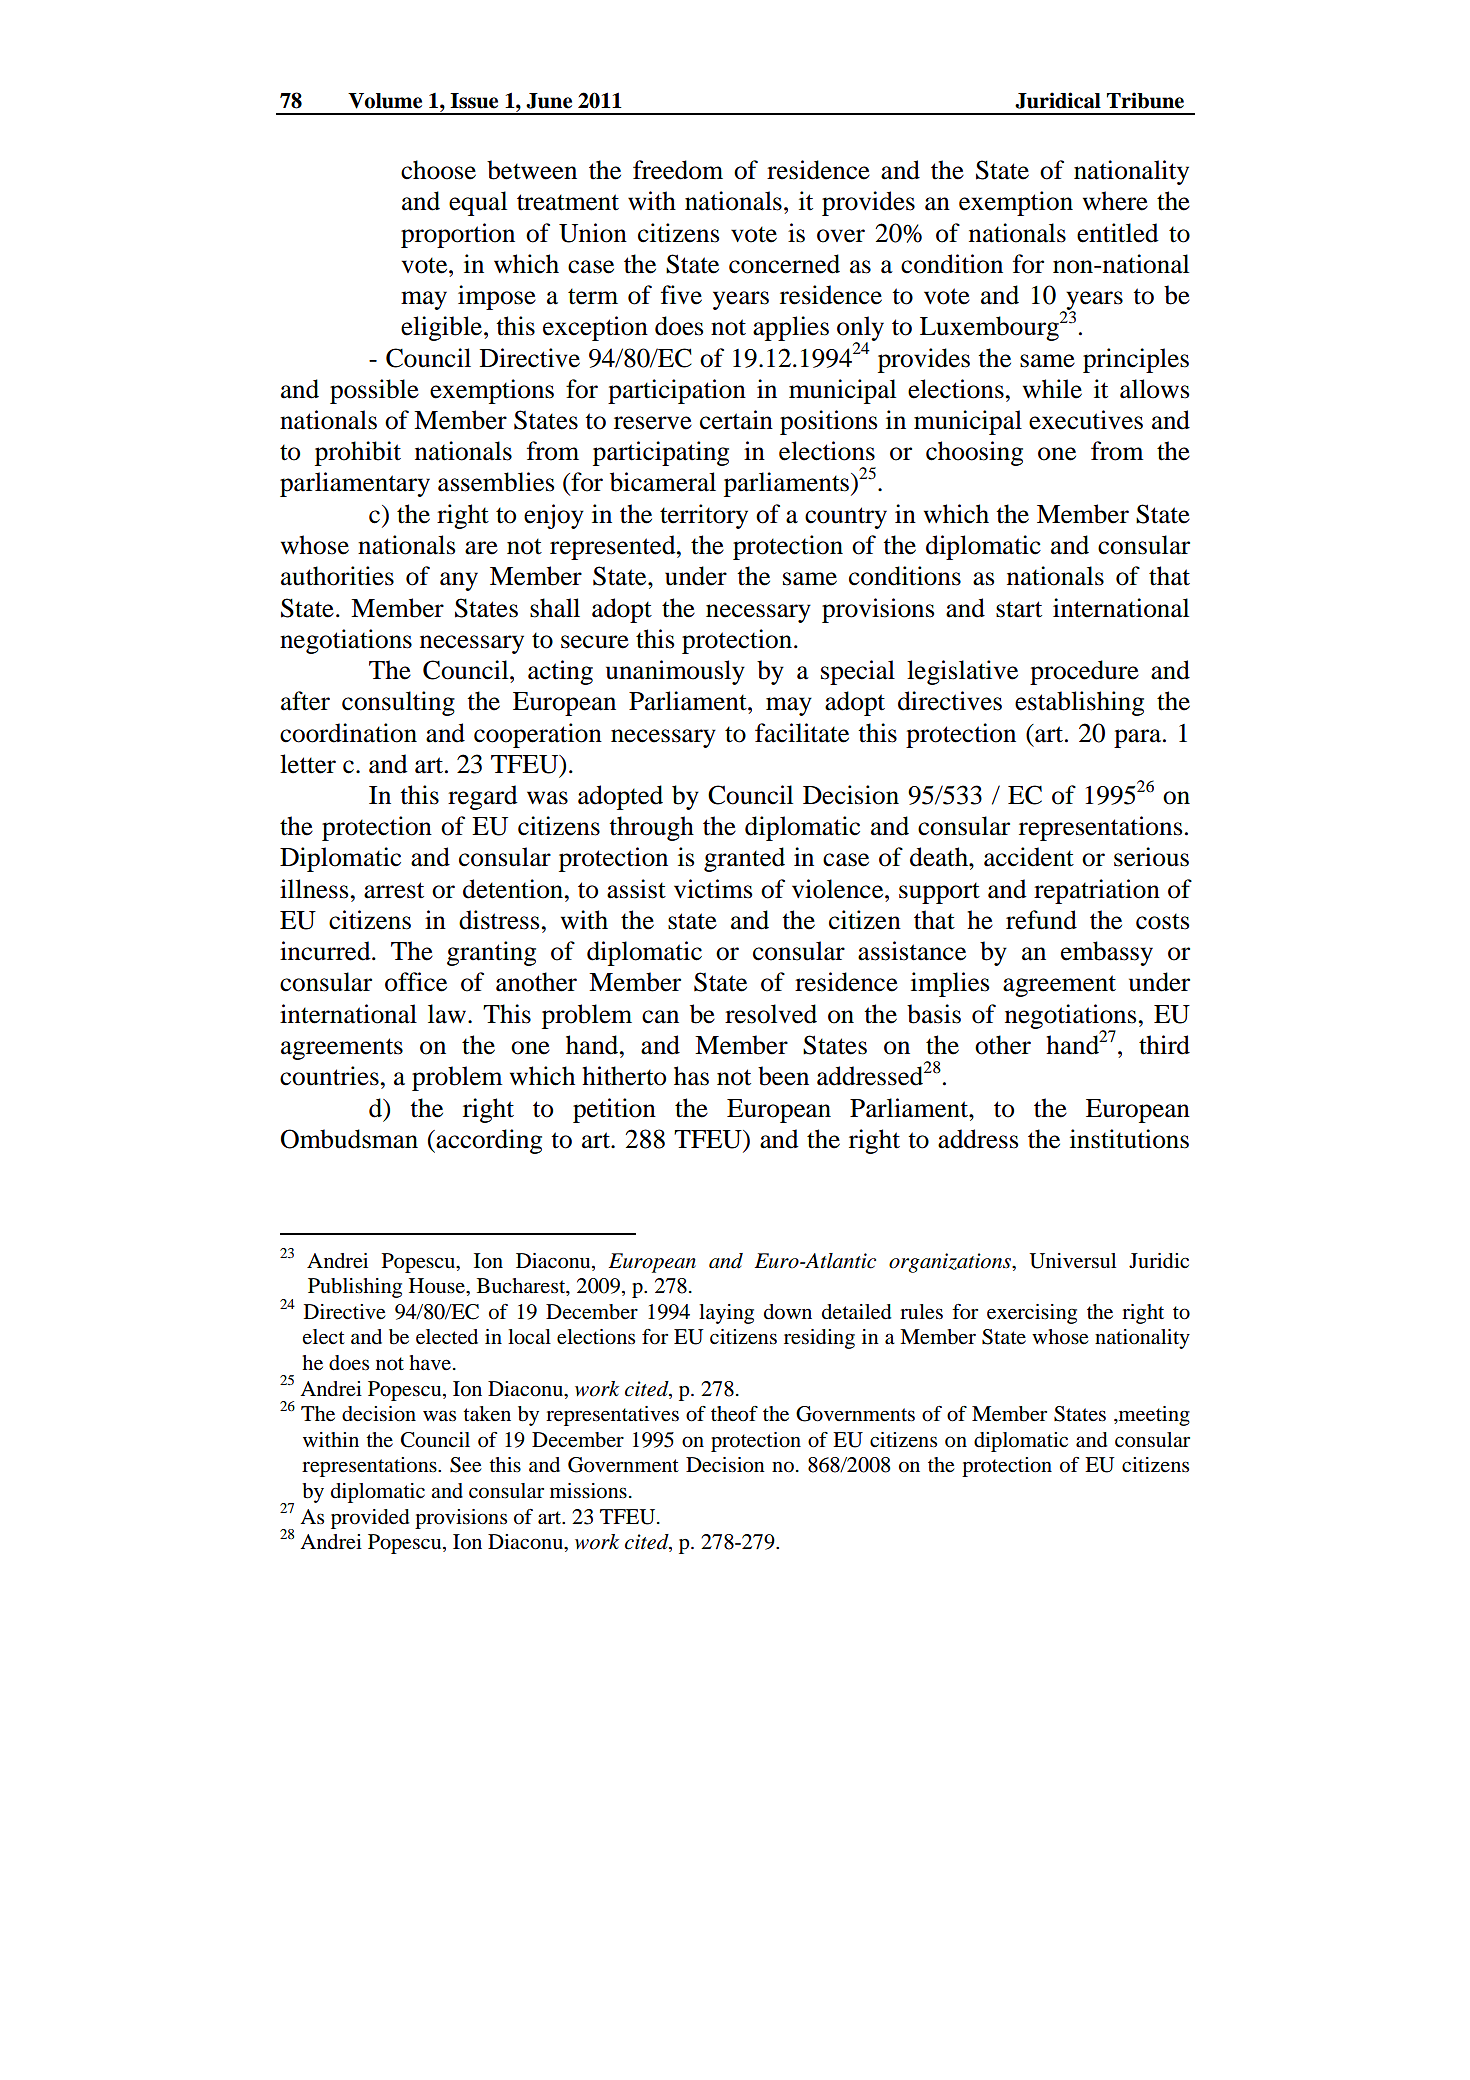 This document has height=2080, width=1470. What do you see at coordinates (438, 170) in the document?
I see `choose` at bounding box center [438, 170].
